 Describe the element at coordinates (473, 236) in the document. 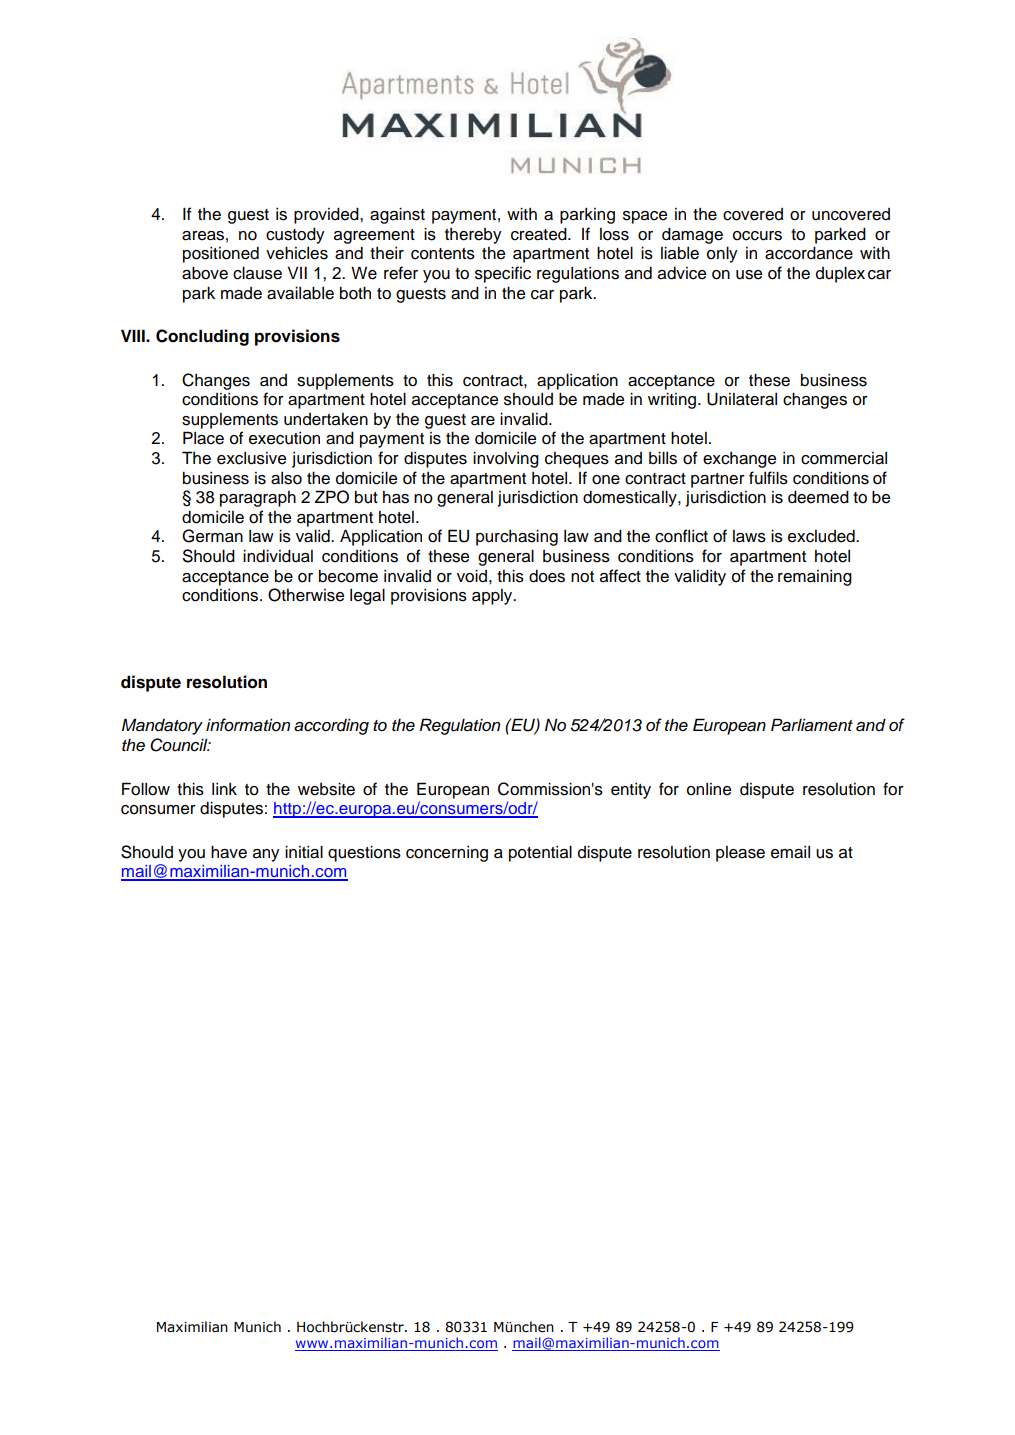

I see `thereby` at that location.
